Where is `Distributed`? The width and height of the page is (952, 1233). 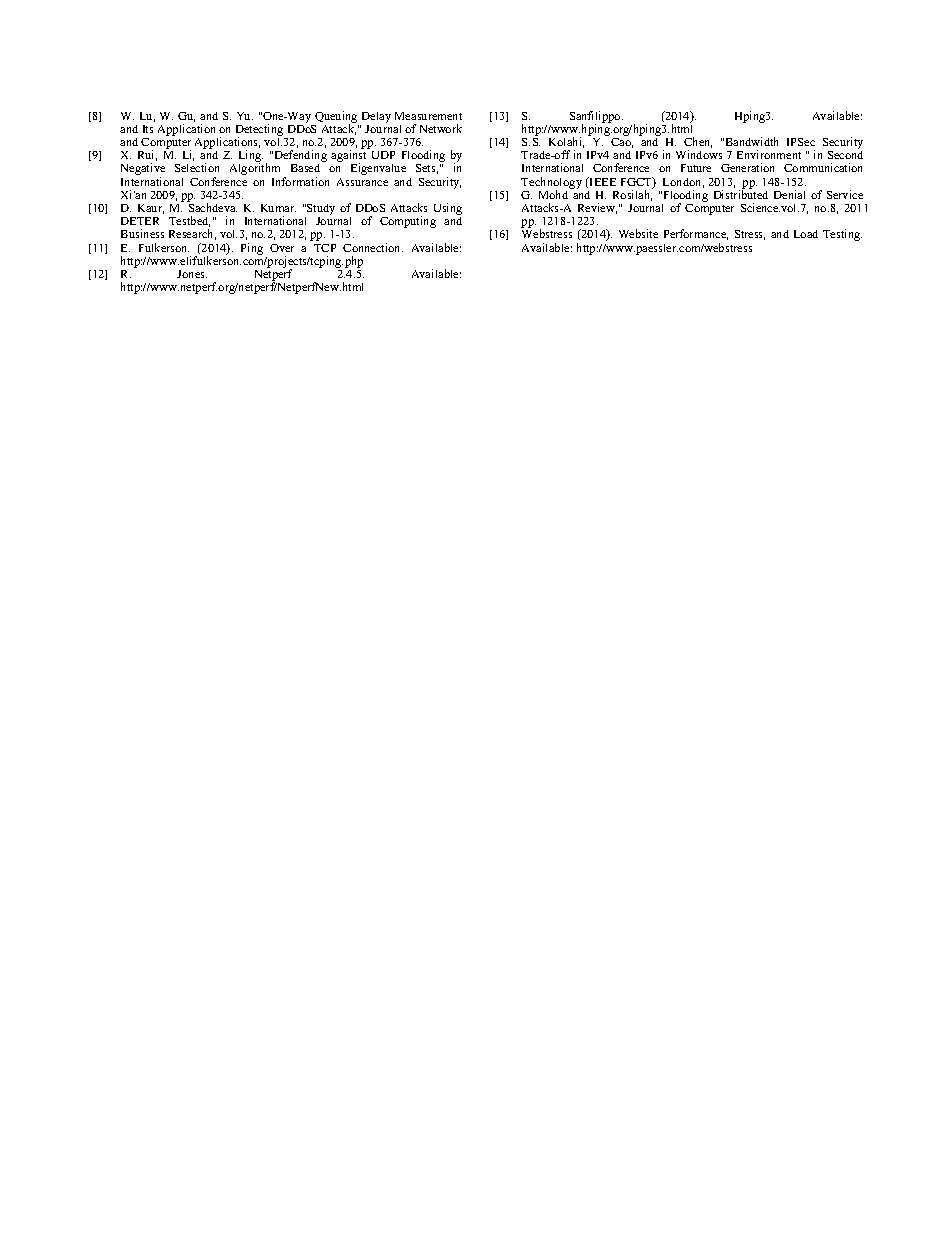 Distributed is located at coordinates (741, 193).
